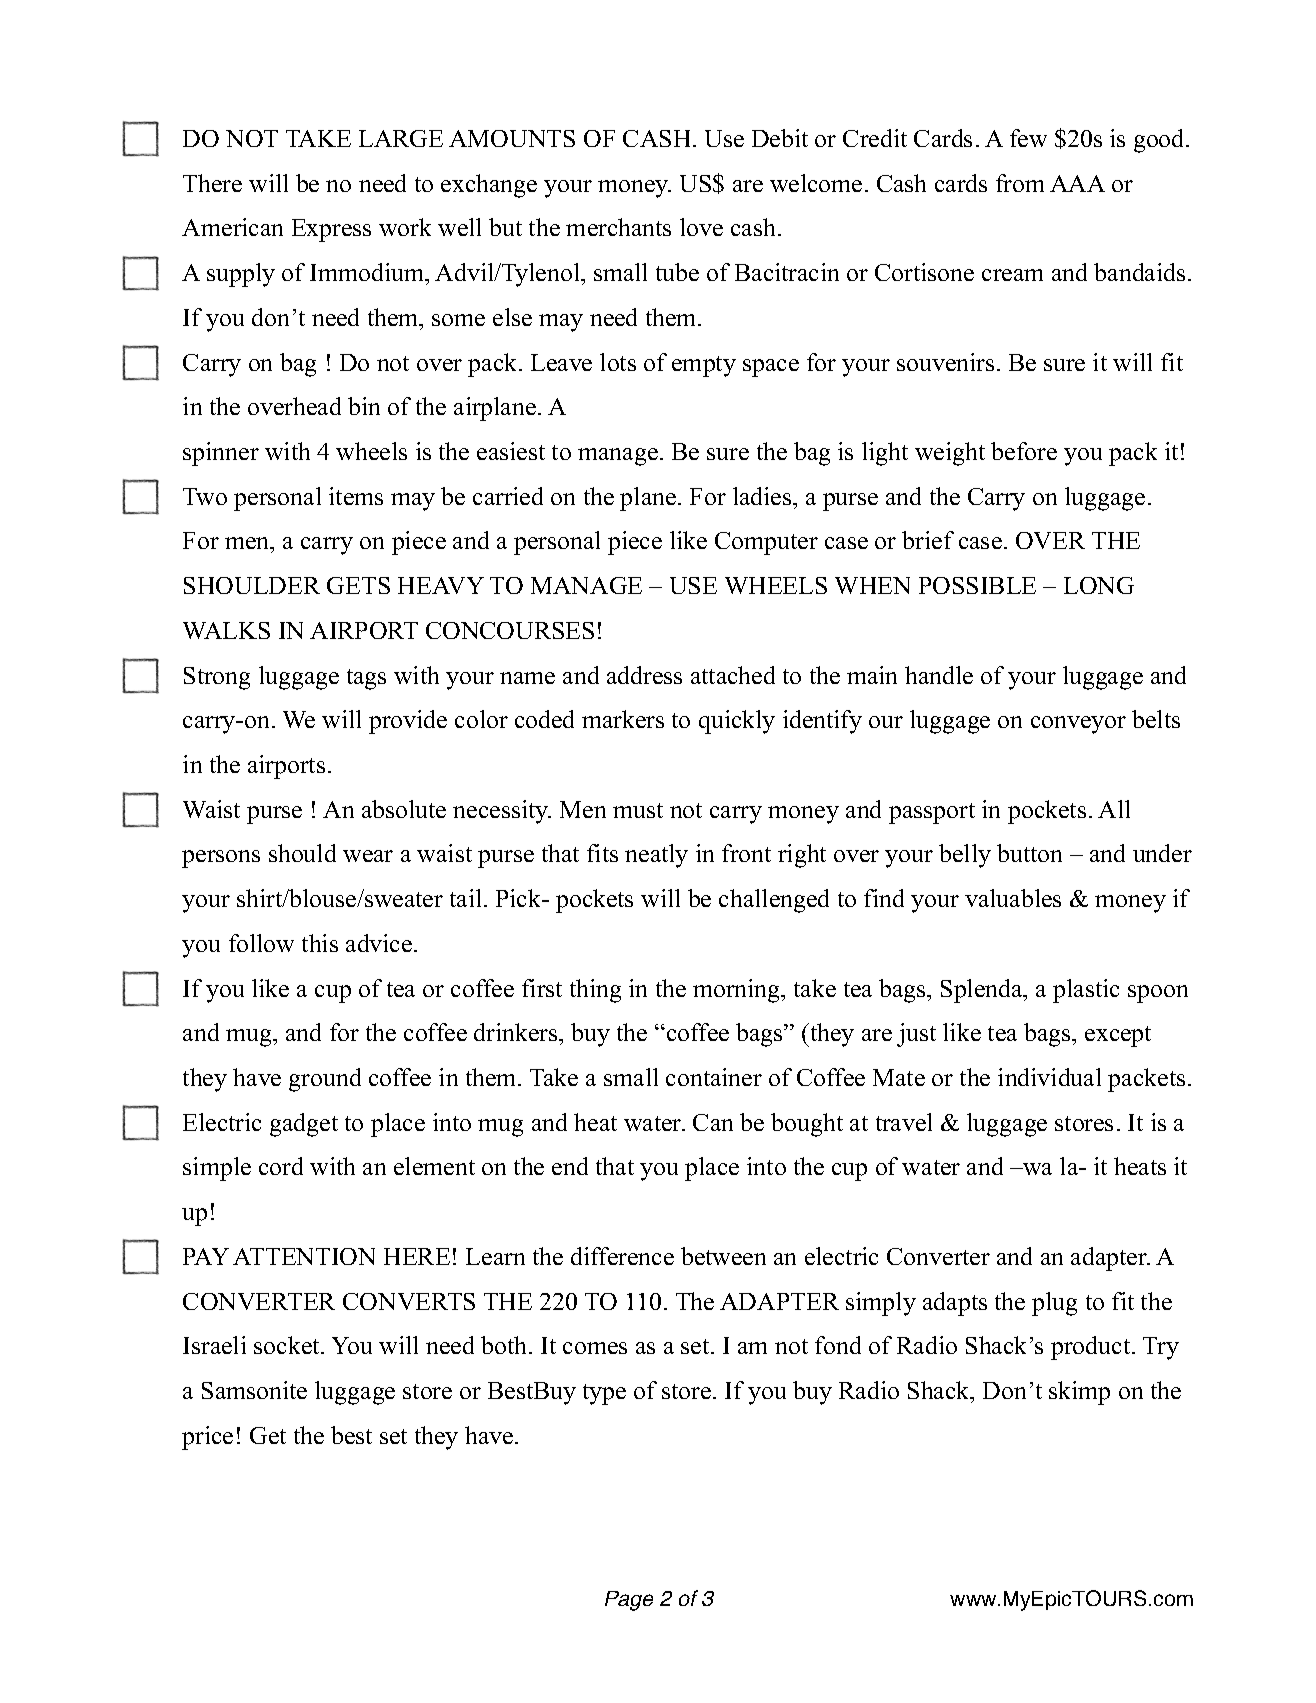 This document has height=1703, width=1316. I want to click on love, so click(701, 227).
